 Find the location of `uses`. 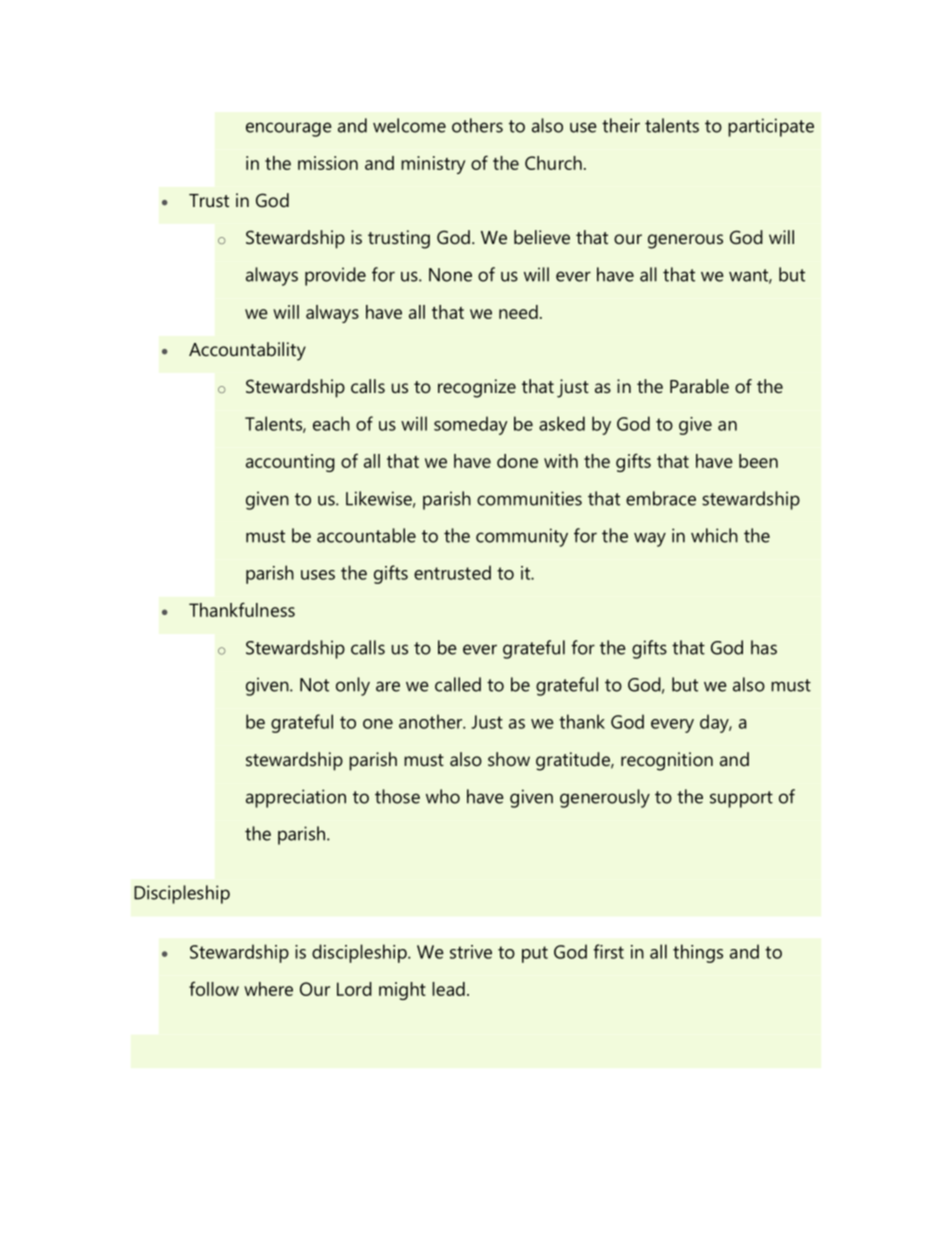

uses is located at coordinates (318, 575).
